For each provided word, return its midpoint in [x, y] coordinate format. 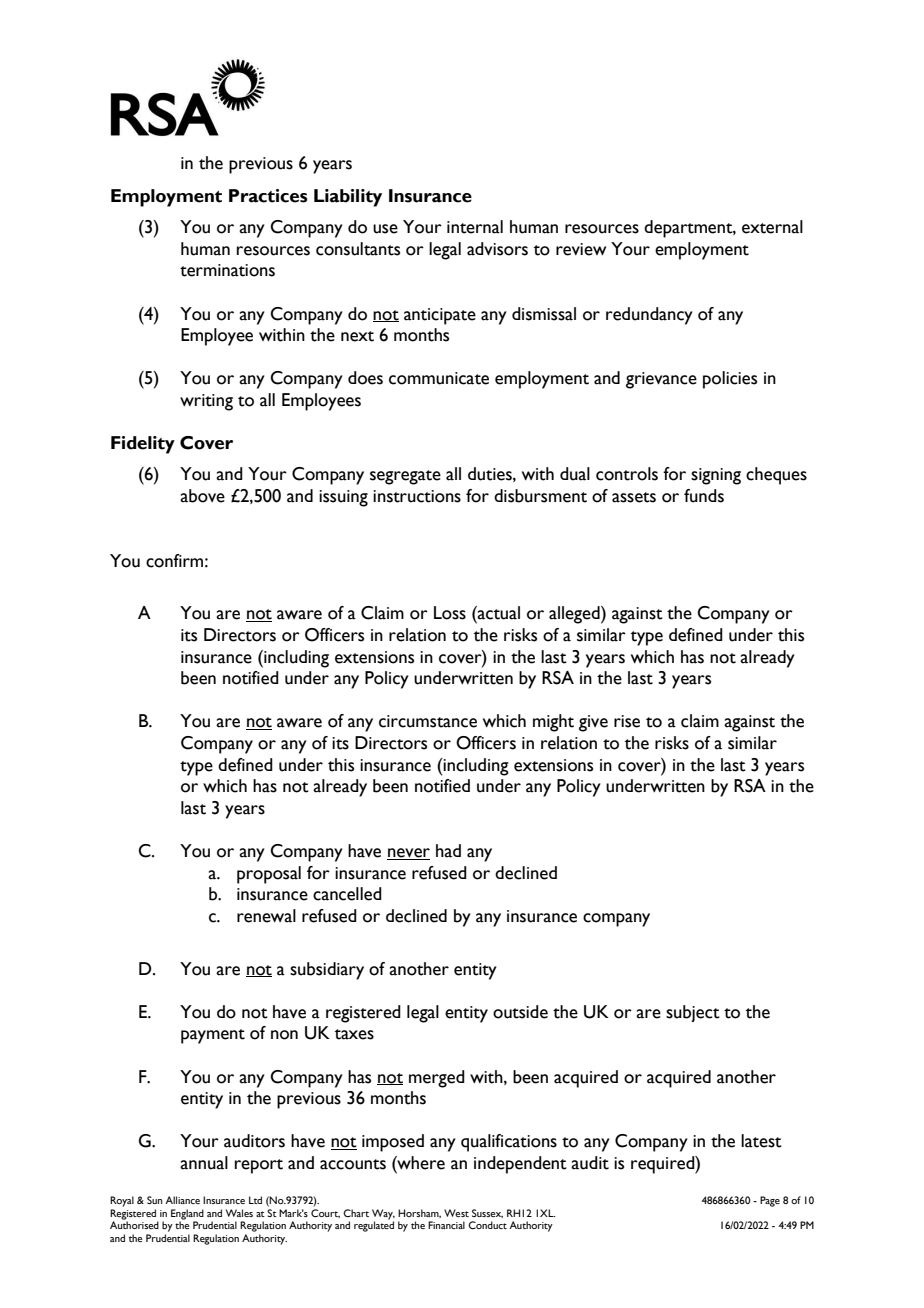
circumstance [428, 721]
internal [475, 227]
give [593, 723]
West [456, 1213]
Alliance [182, 1200]
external [772, 227]
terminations [227, 270]
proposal [269, 875]
